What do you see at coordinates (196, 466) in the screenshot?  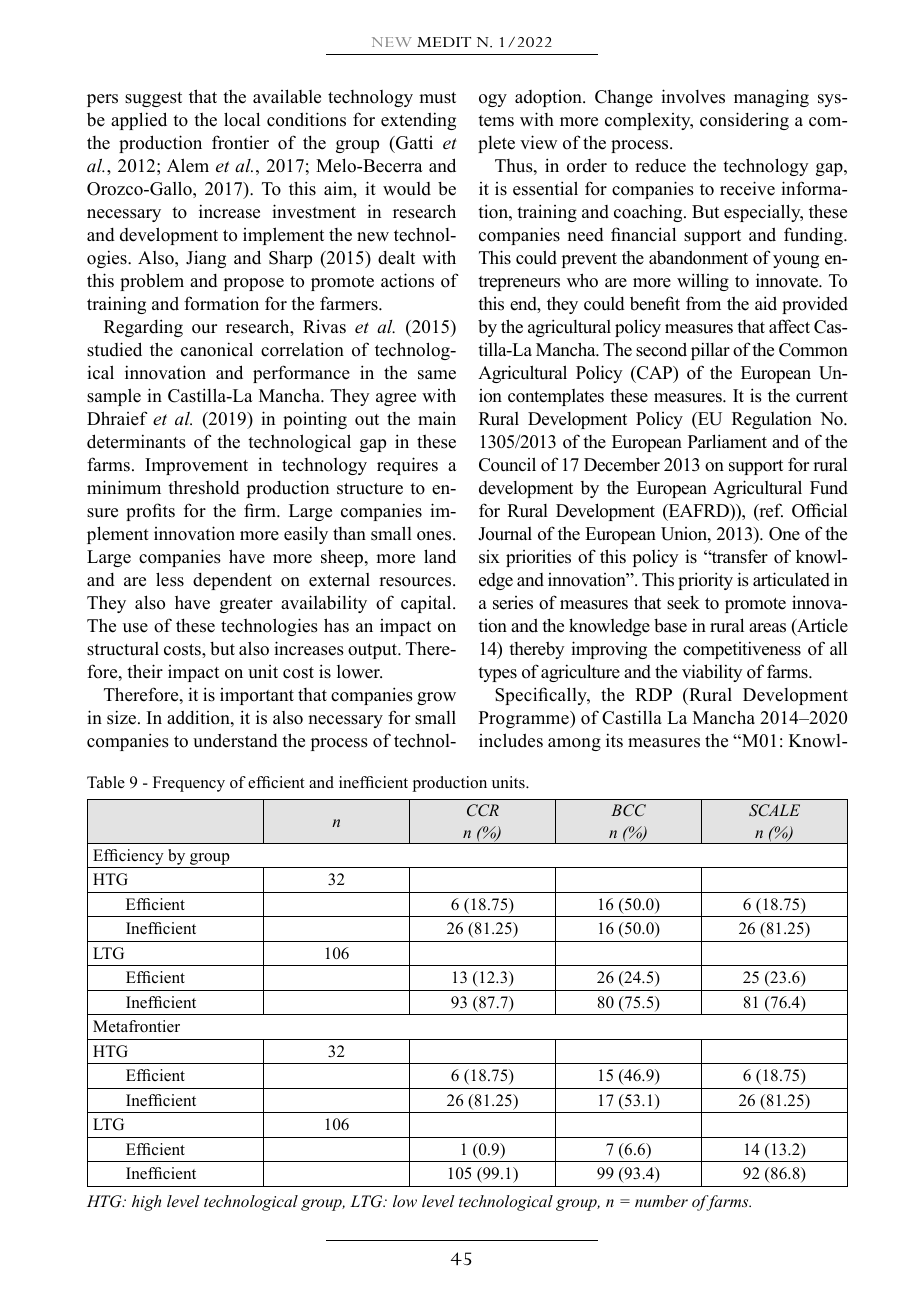 I see `Improvement` at bounding box center [196, 466].
